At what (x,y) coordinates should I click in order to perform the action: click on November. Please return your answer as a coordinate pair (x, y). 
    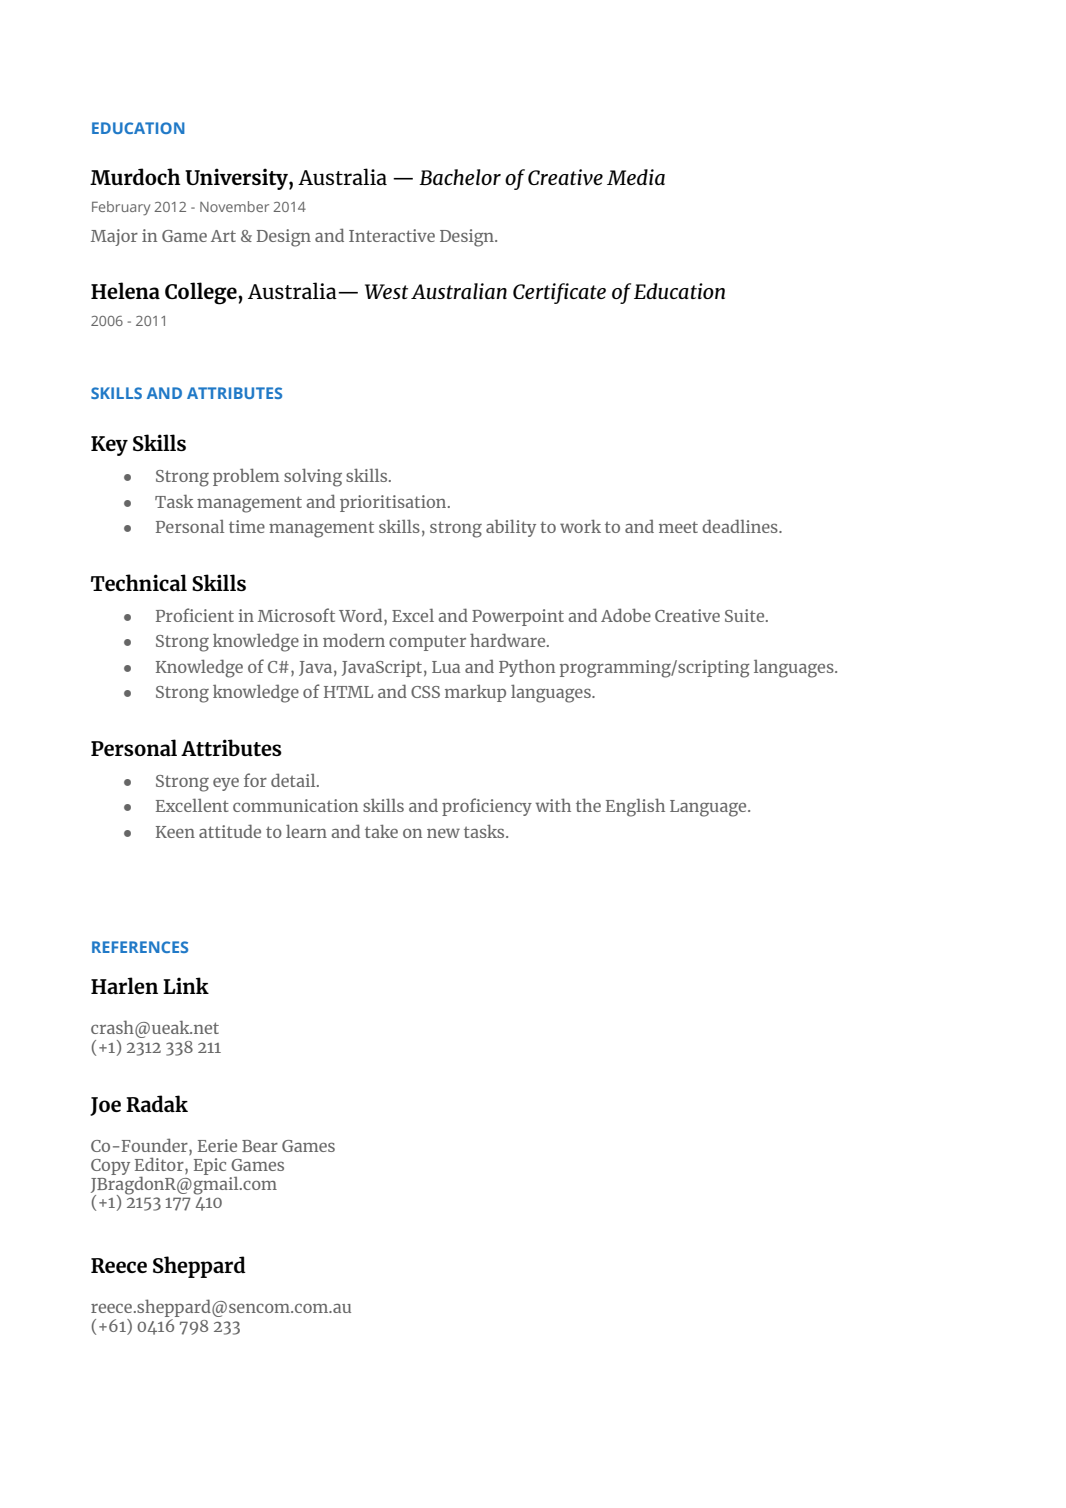
    Looking at the image, I should click on (234, 206).
